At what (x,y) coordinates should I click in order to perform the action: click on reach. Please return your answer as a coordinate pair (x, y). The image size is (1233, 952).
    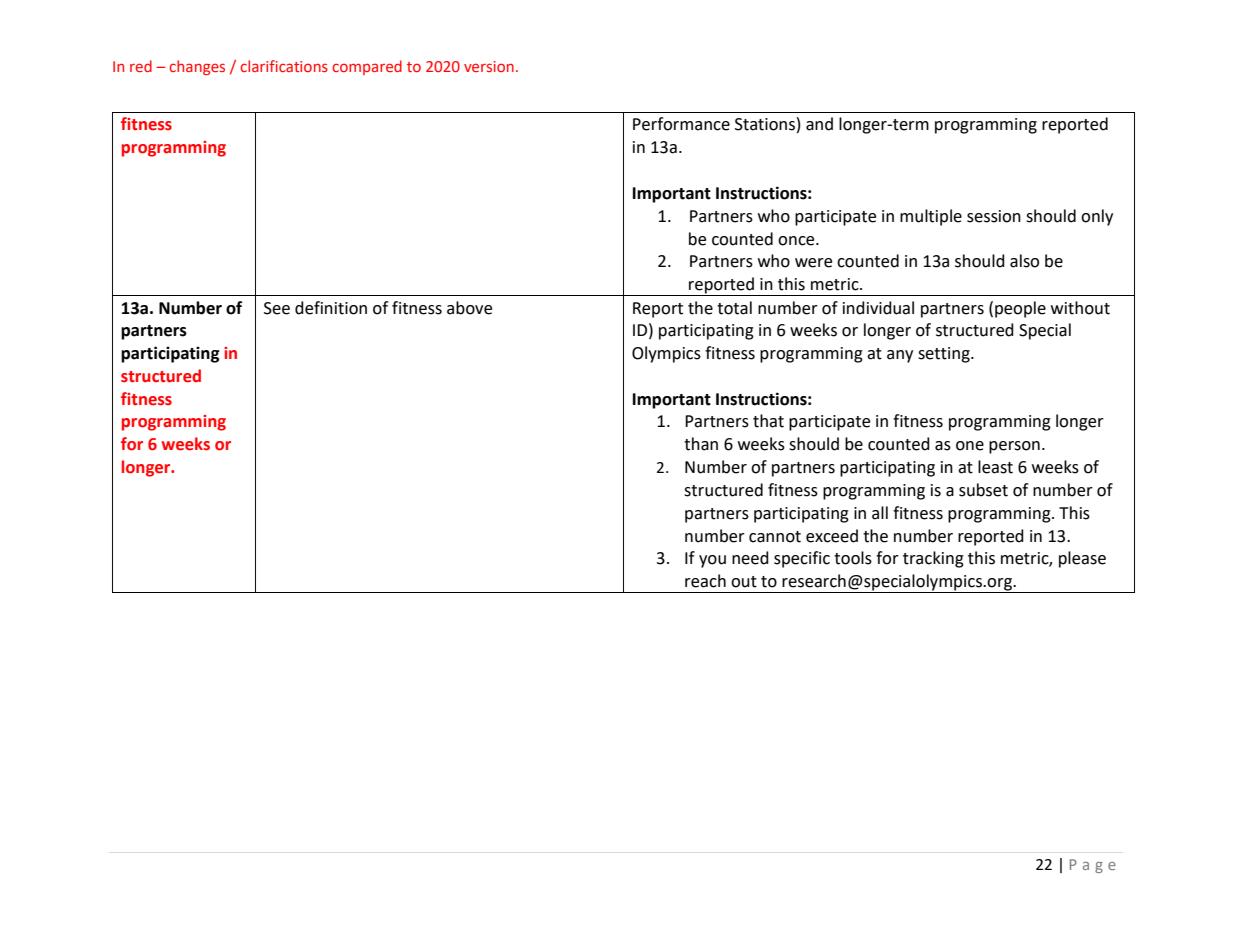
    Looking at the image, I should click on (705, 581).
